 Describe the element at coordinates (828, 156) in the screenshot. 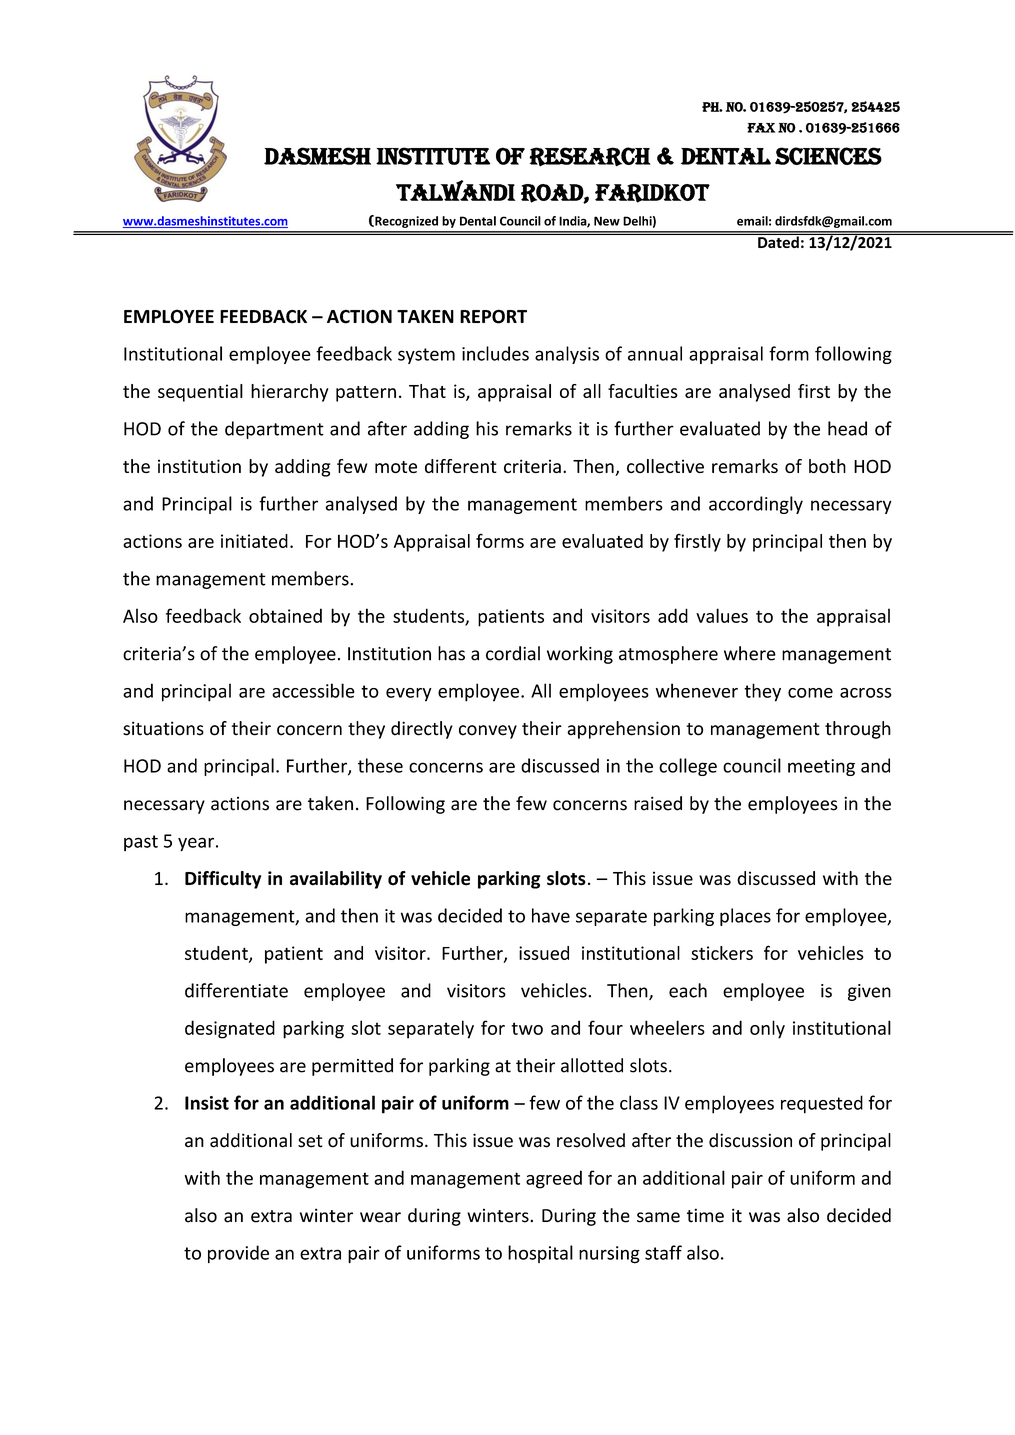

I see `SCIENCES` at that location.
